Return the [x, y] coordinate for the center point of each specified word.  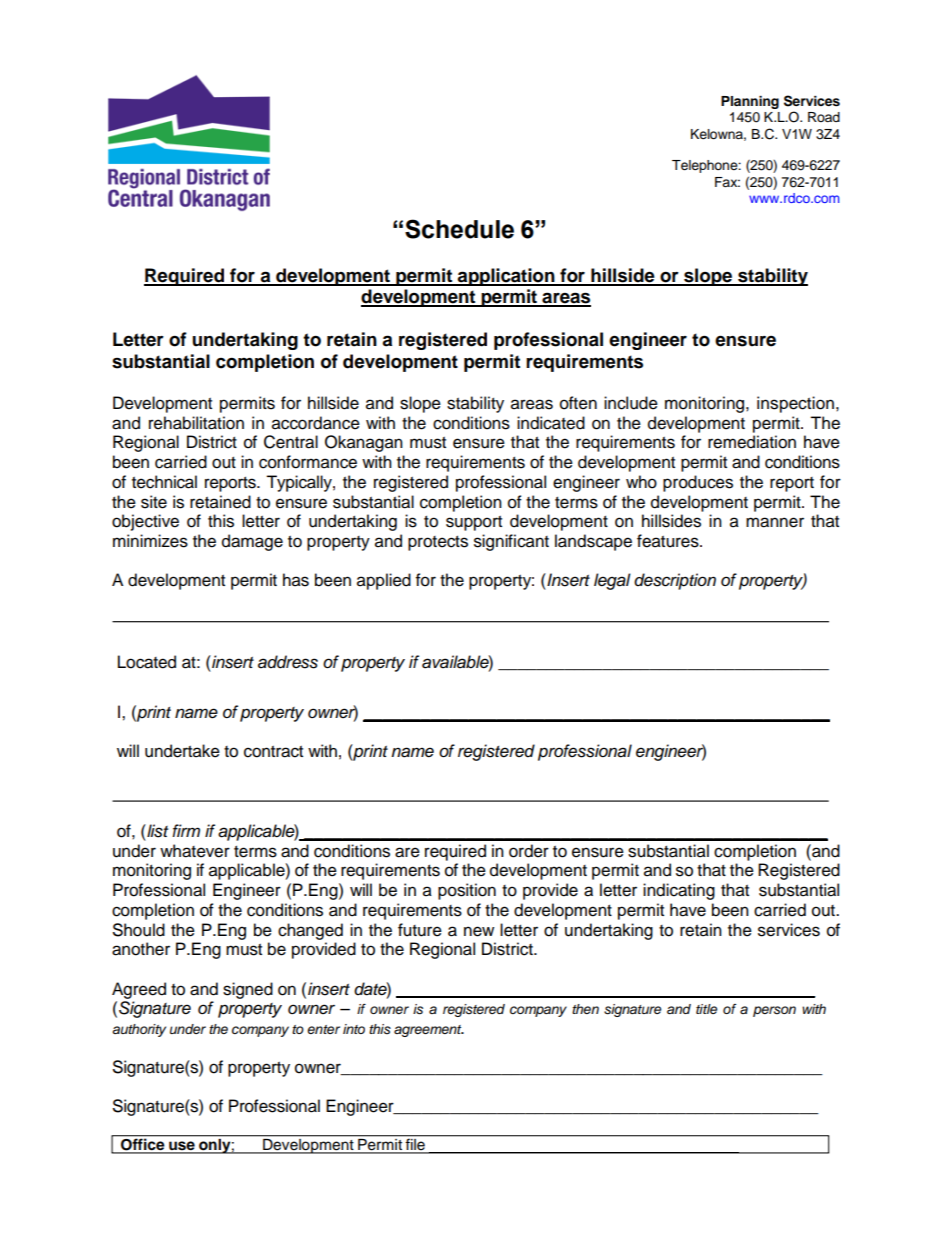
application [506, 277]
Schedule [459, 229]
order [529, 851]
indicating [679, 891]
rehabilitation [196, 423]
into [354, 1029]
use [182, 1147]
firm [186, 830]
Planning [750, 102]
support [474, 523]
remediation [752, 442]
